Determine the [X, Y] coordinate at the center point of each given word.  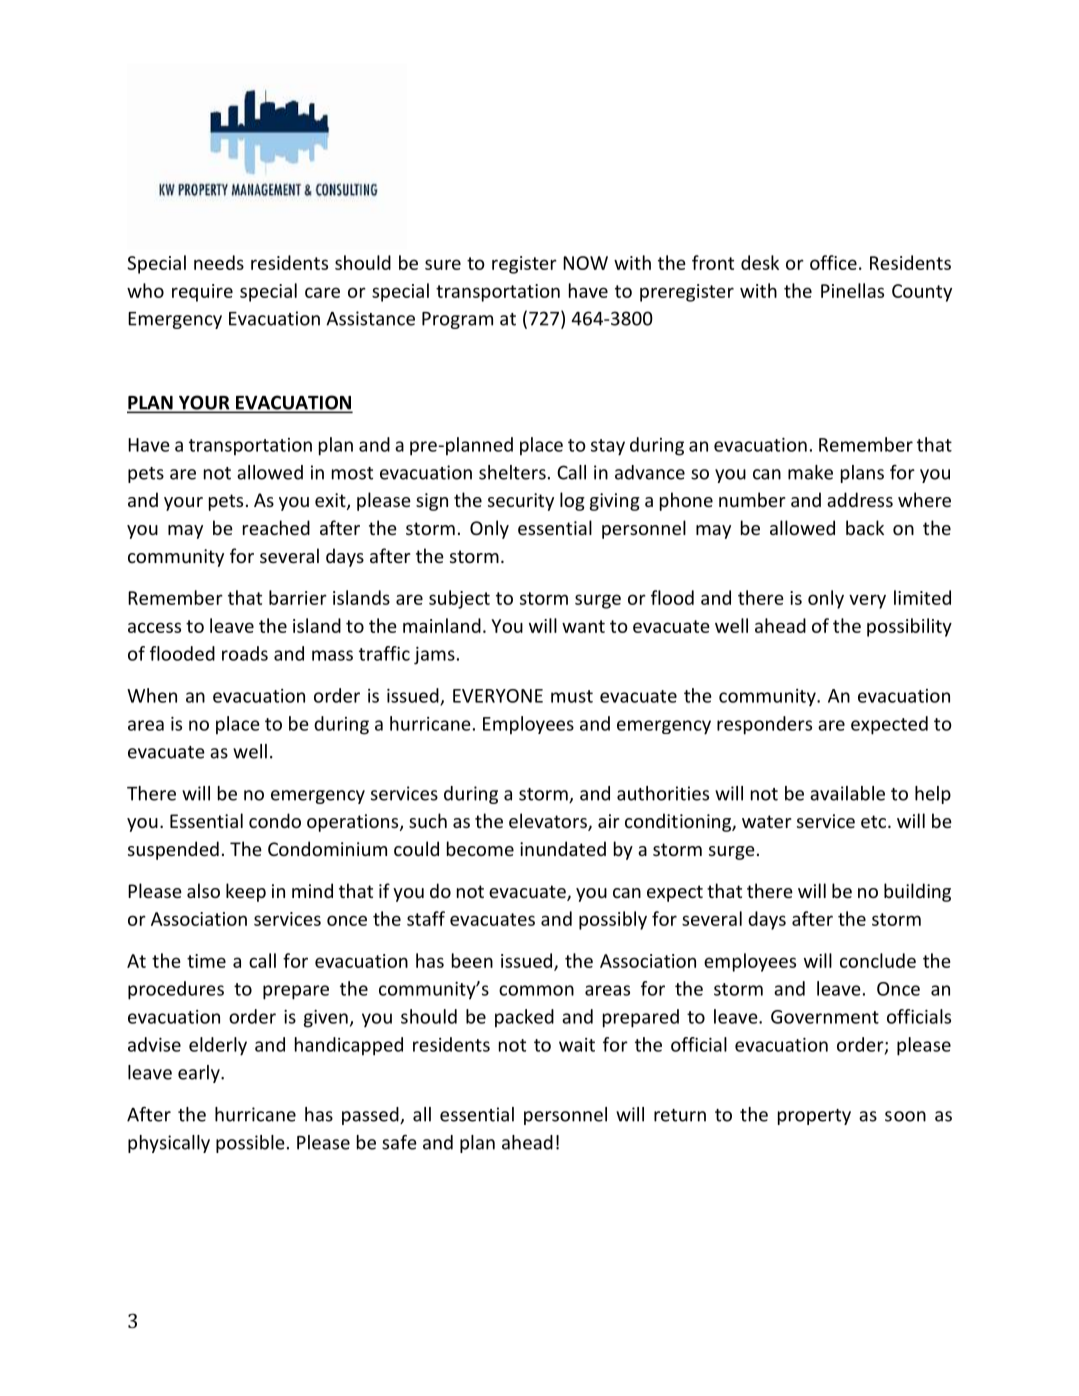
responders [764, 725]
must [572, 696]
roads [245, 653]
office [833, 262]
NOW [585, 263]
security [521, 502]
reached [276, 527]
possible [250, 1144]
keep [246, 892]
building [917, 892]
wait [577, 1045]
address [860, 499]
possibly [613, 920]
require [202, 293]
